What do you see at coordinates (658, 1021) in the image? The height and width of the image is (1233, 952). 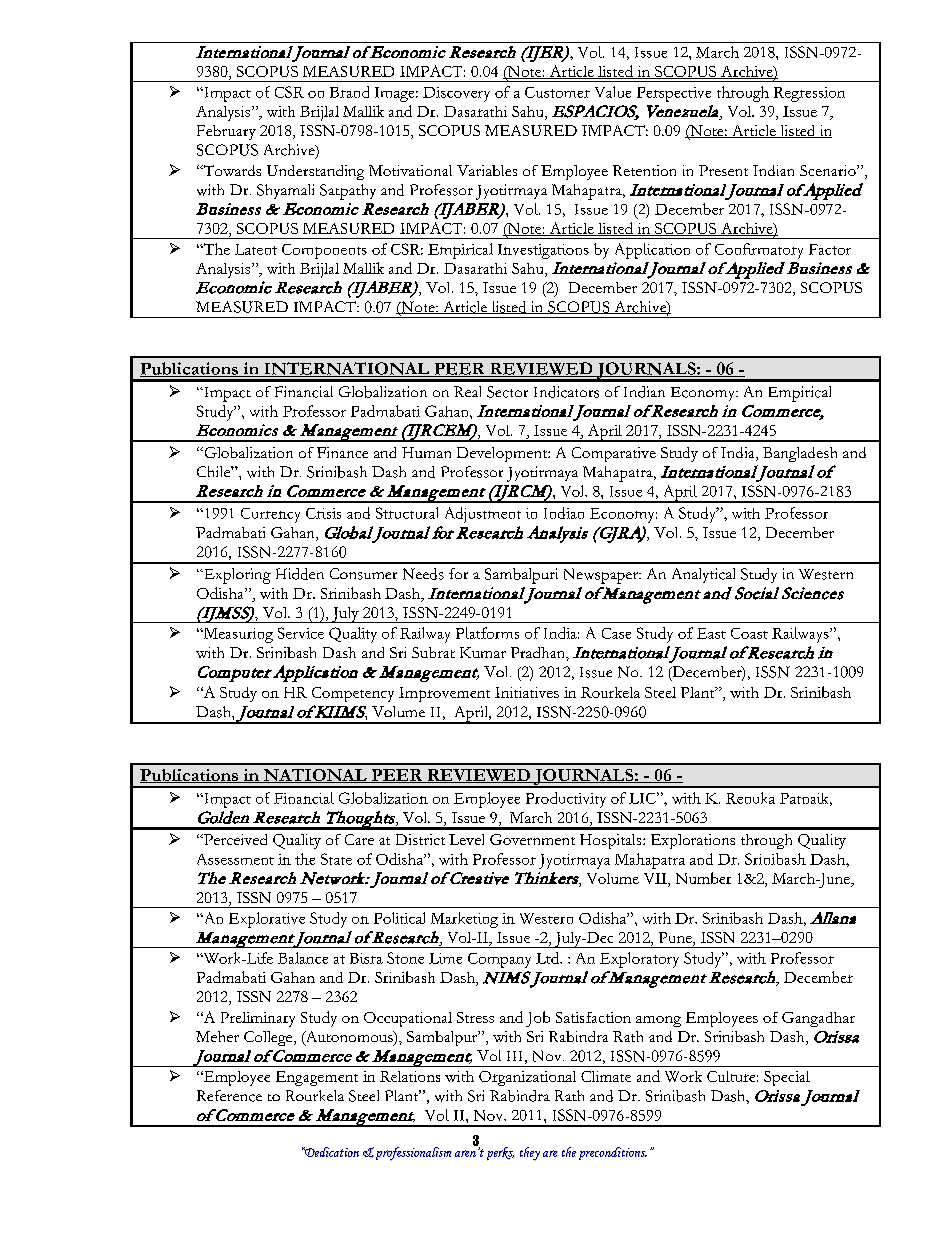 I see `among` at bounding box center [658, 1021].
